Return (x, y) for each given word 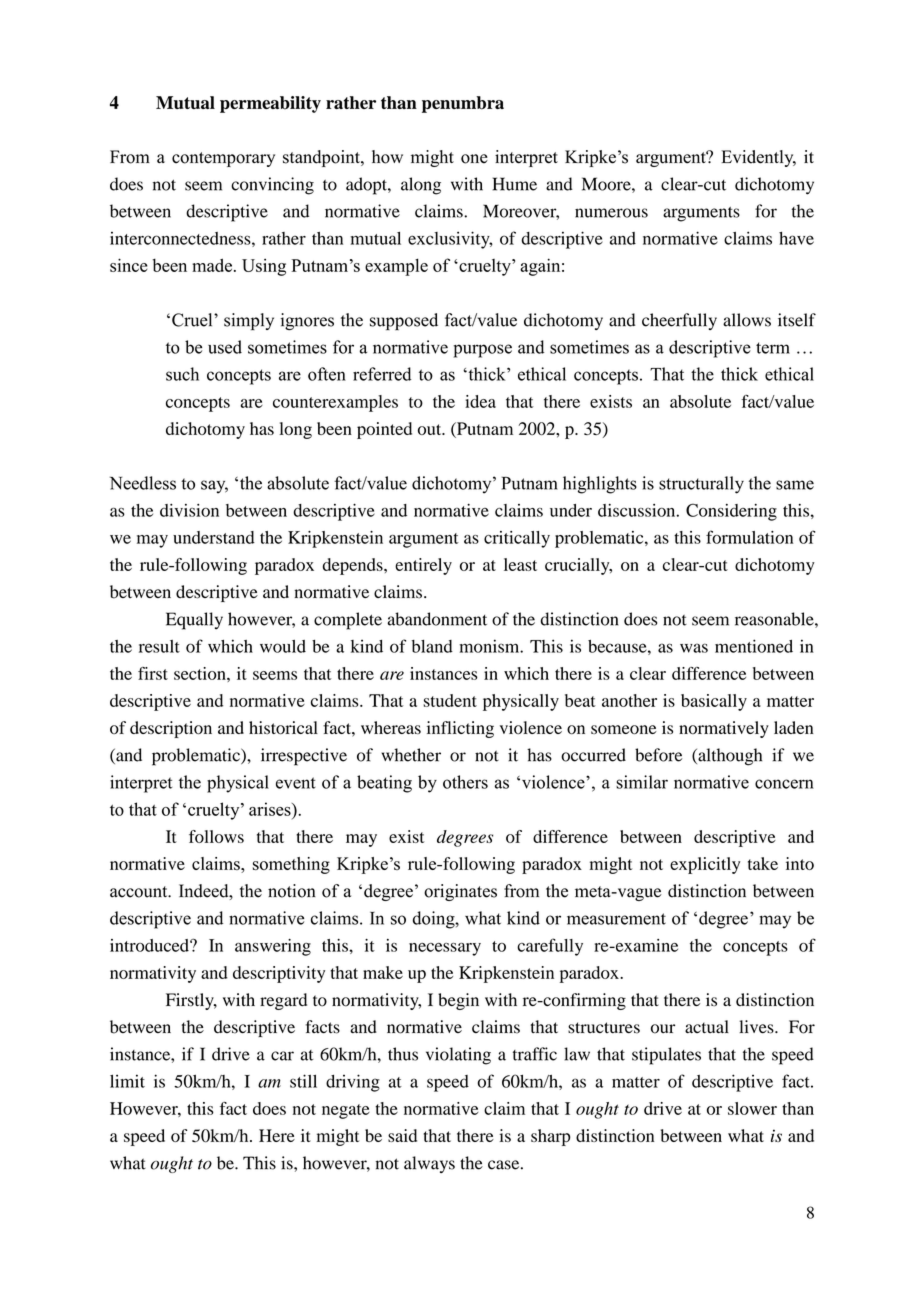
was (694, 648)
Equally (194, 621)
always (429, 1164)
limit (127, 1081)
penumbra (463, 104)
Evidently (758, 158)
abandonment (437, 619)
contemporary (223, 159)
